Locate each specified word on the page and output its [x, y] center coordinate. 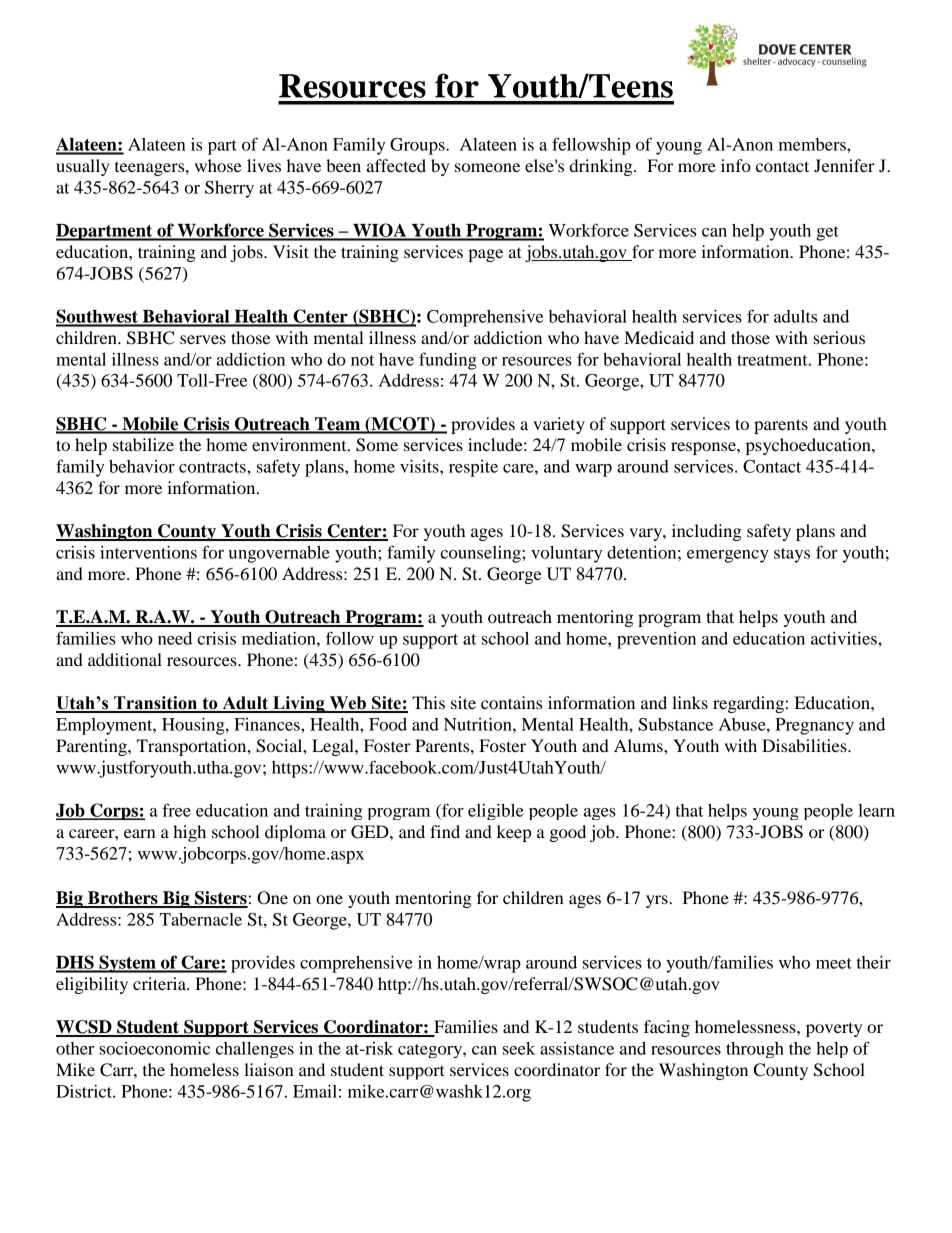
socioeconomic [154, 1048]
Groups [418, 146]
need [175, 638]
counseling [481, 554]
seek [519, 1048]
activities [845, 638]
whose [218, 165]
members [813, 144]
